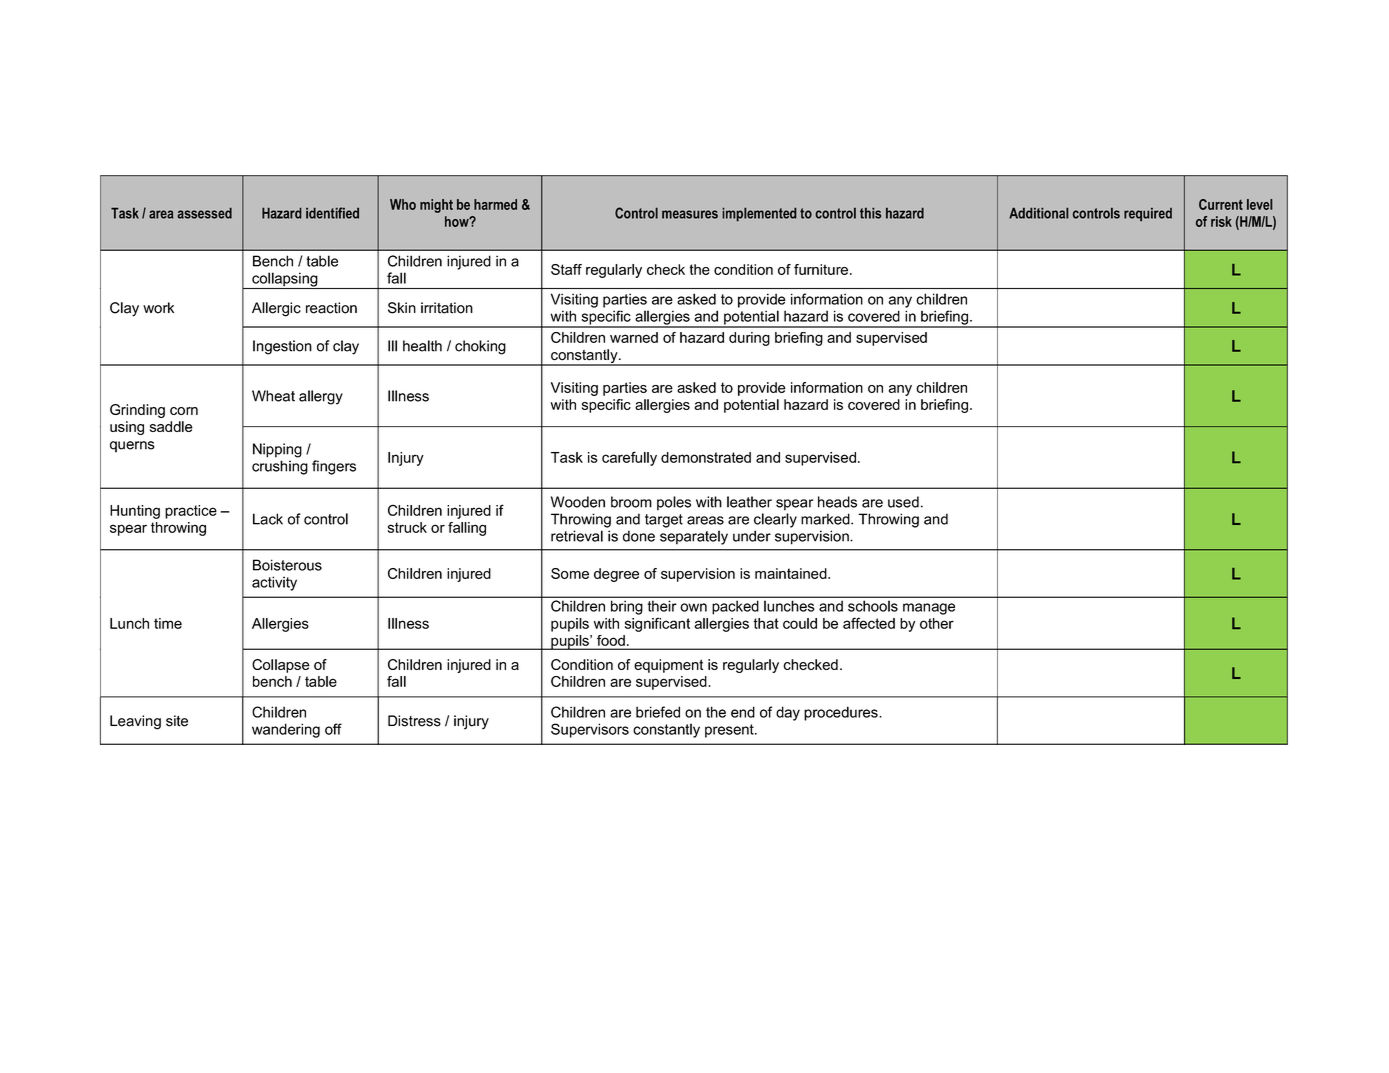 Image resolution: width=1389 pixels, height=1073 pixels. I want to click on corn, so click(184, 411).
